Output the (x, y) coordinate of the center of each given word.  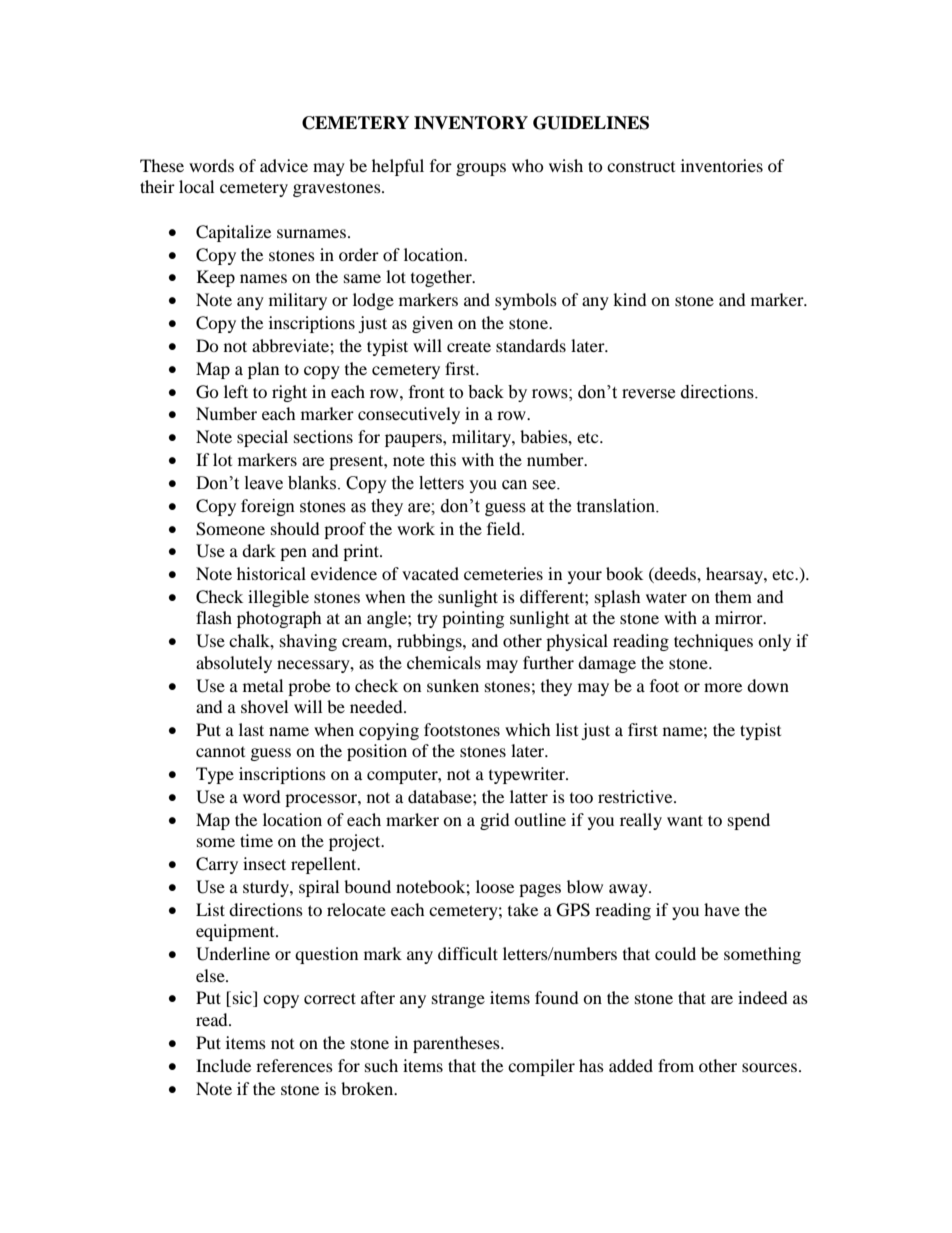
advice (284, 165)
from (676, 1065)
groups (481, 169)
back (486, 392)
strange (458, 1001)
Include (223, 1065)
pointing (473, 619)
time (256, 840)
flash (214, 617)
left (236, 391)
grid (495, 821)
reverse (648, 394)
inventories (722, 165)
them (733, 596)
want (685, 820)
